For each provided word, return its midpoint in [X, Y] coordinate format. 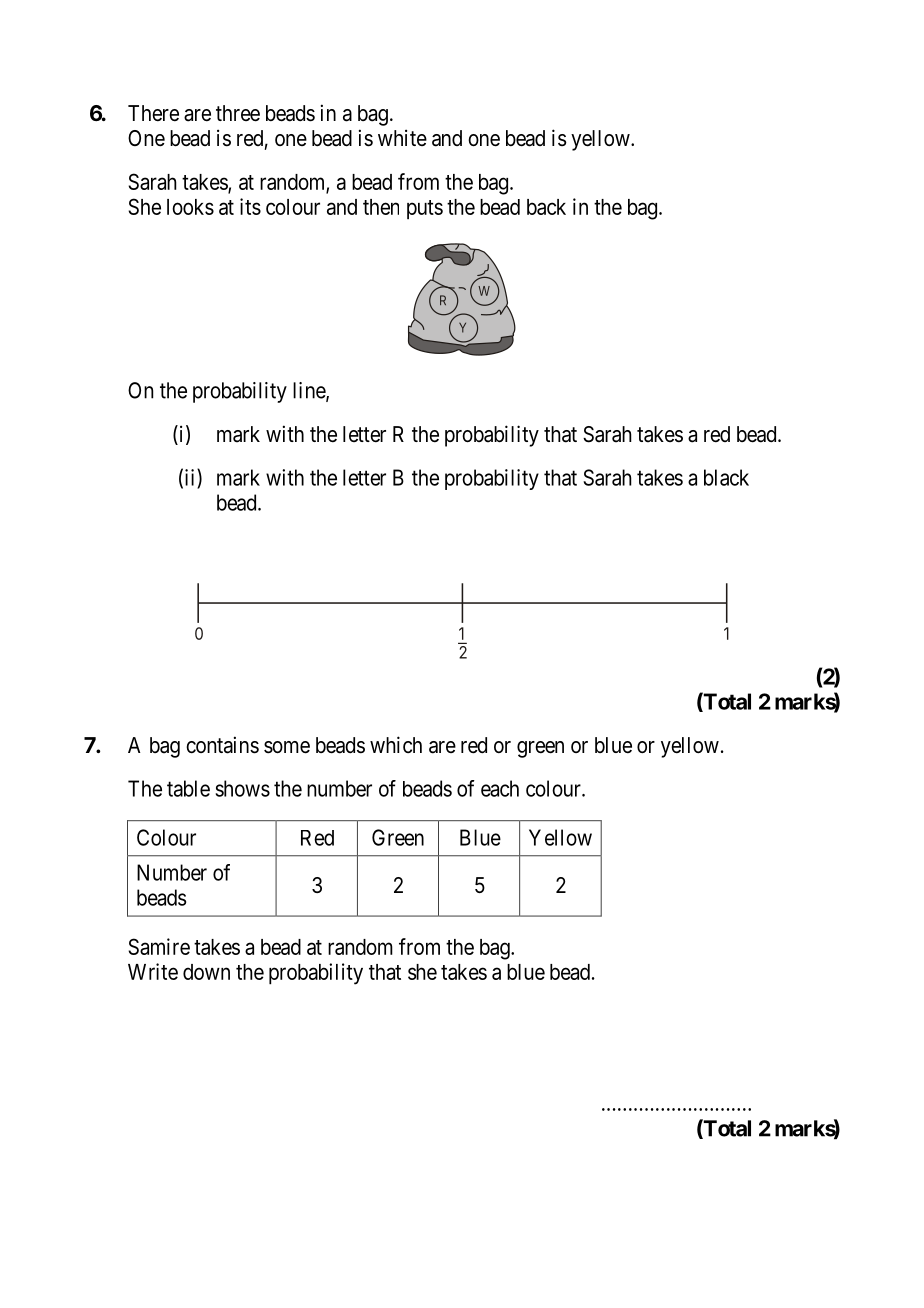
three [238, 113]
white [402, 137]
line [310, 391]
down [206, 972]
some [287, 747]
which [396, 744]
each [500, 788]
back [546, 207]
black [726, 477]
